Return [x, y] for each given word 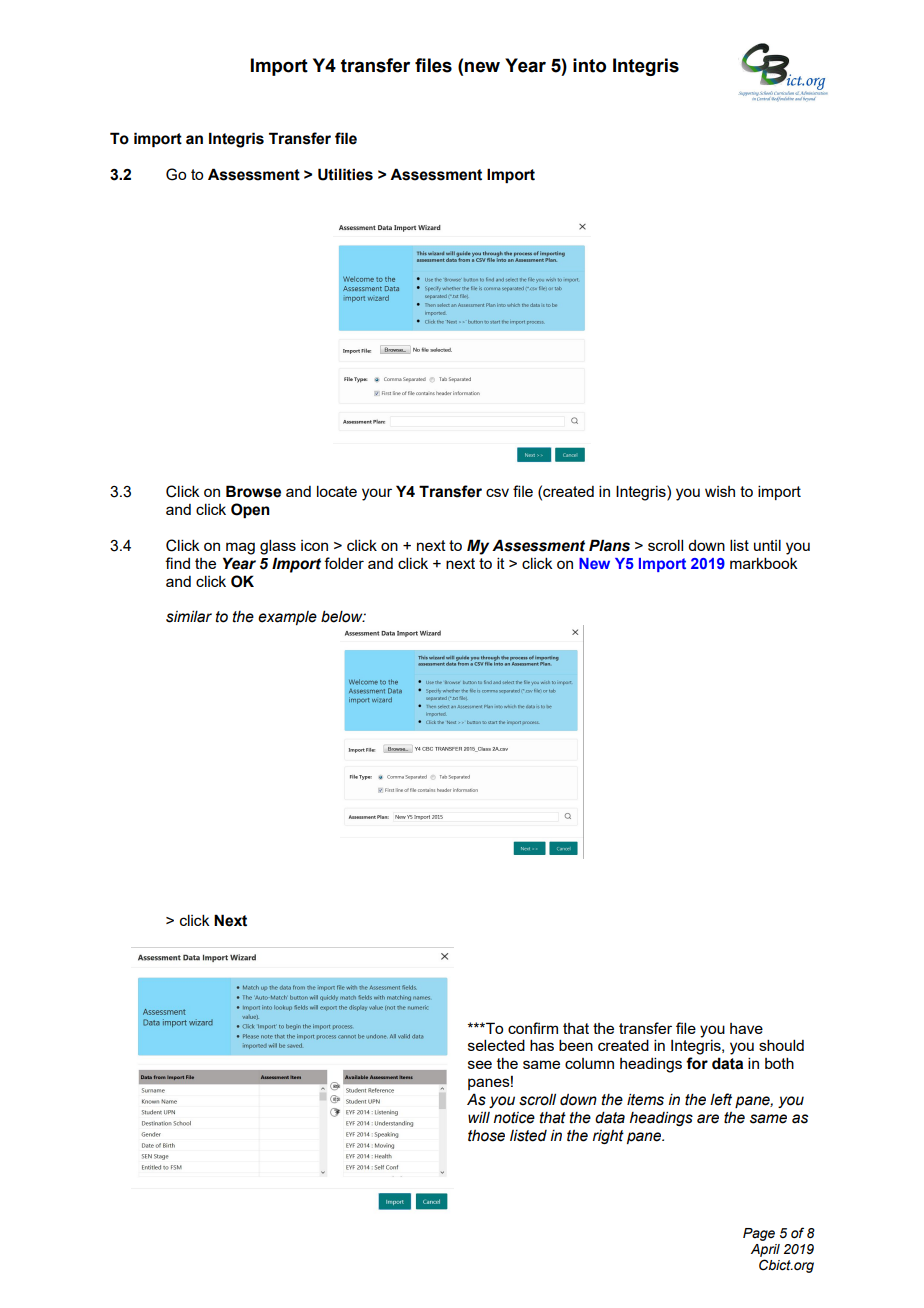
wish [720, 491]
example [287, 618]
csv [497, 492]
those [486, 1136]
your [377, 494]
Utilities [345, 174]
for [697, 1063]
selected [496, 1045]
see [480, 1064]
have [746, 1028]
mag [240, 548]
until [767, 545]
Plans [609, 545]
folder [344, 563]
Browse [253, 491]
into [589, 65]
